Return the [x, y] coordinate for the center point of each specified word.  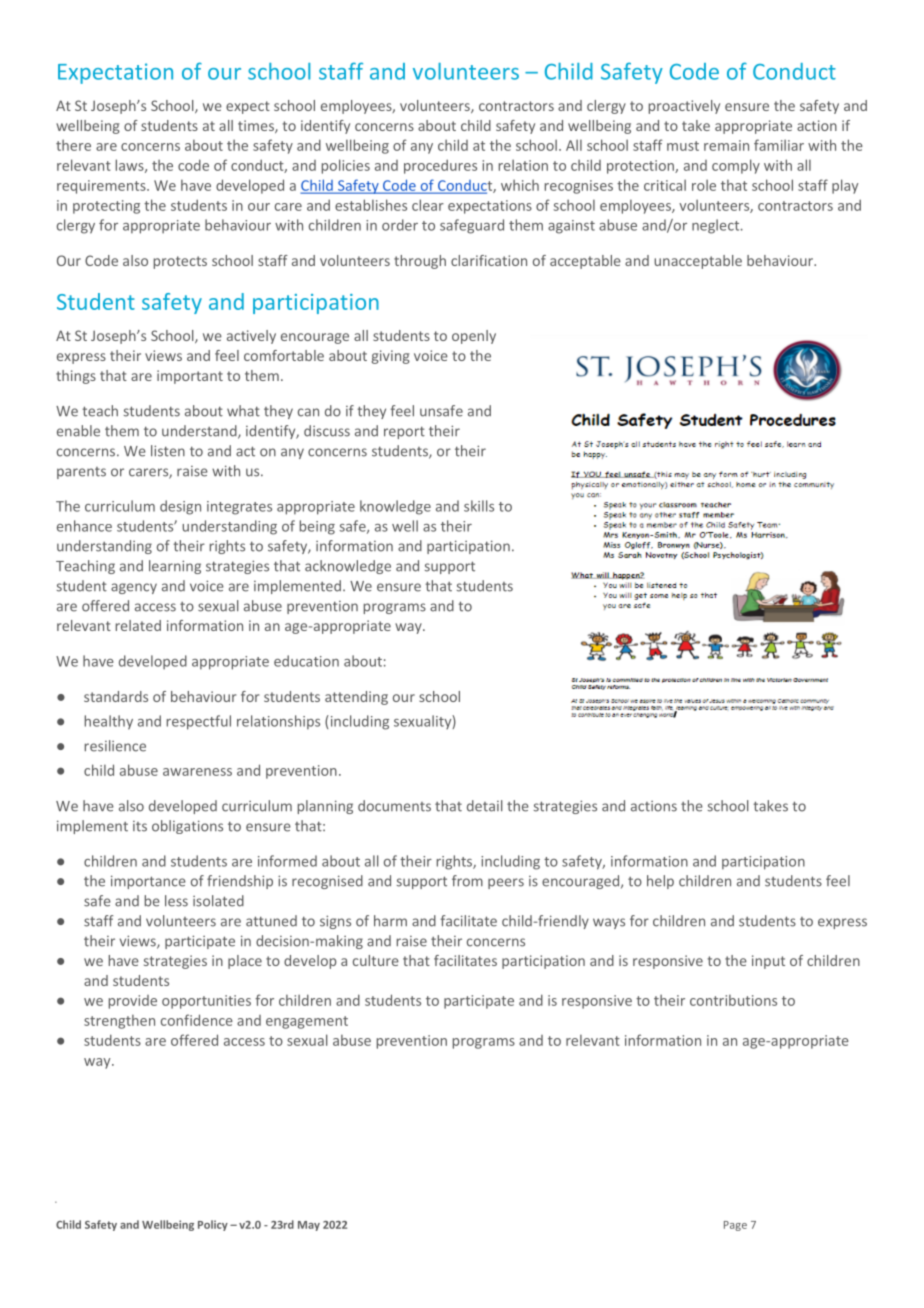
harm [390, 921]
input [768, 962]
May [309, 1226]
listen [168, 451]
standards [116, 696]
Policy [213, 1225]
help [660, 882]
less [176, 901]
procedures [440, 166]
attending [356, 698]
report [404, 432]
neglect [717, 226]
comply [736, 166]
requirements [102, 187]
